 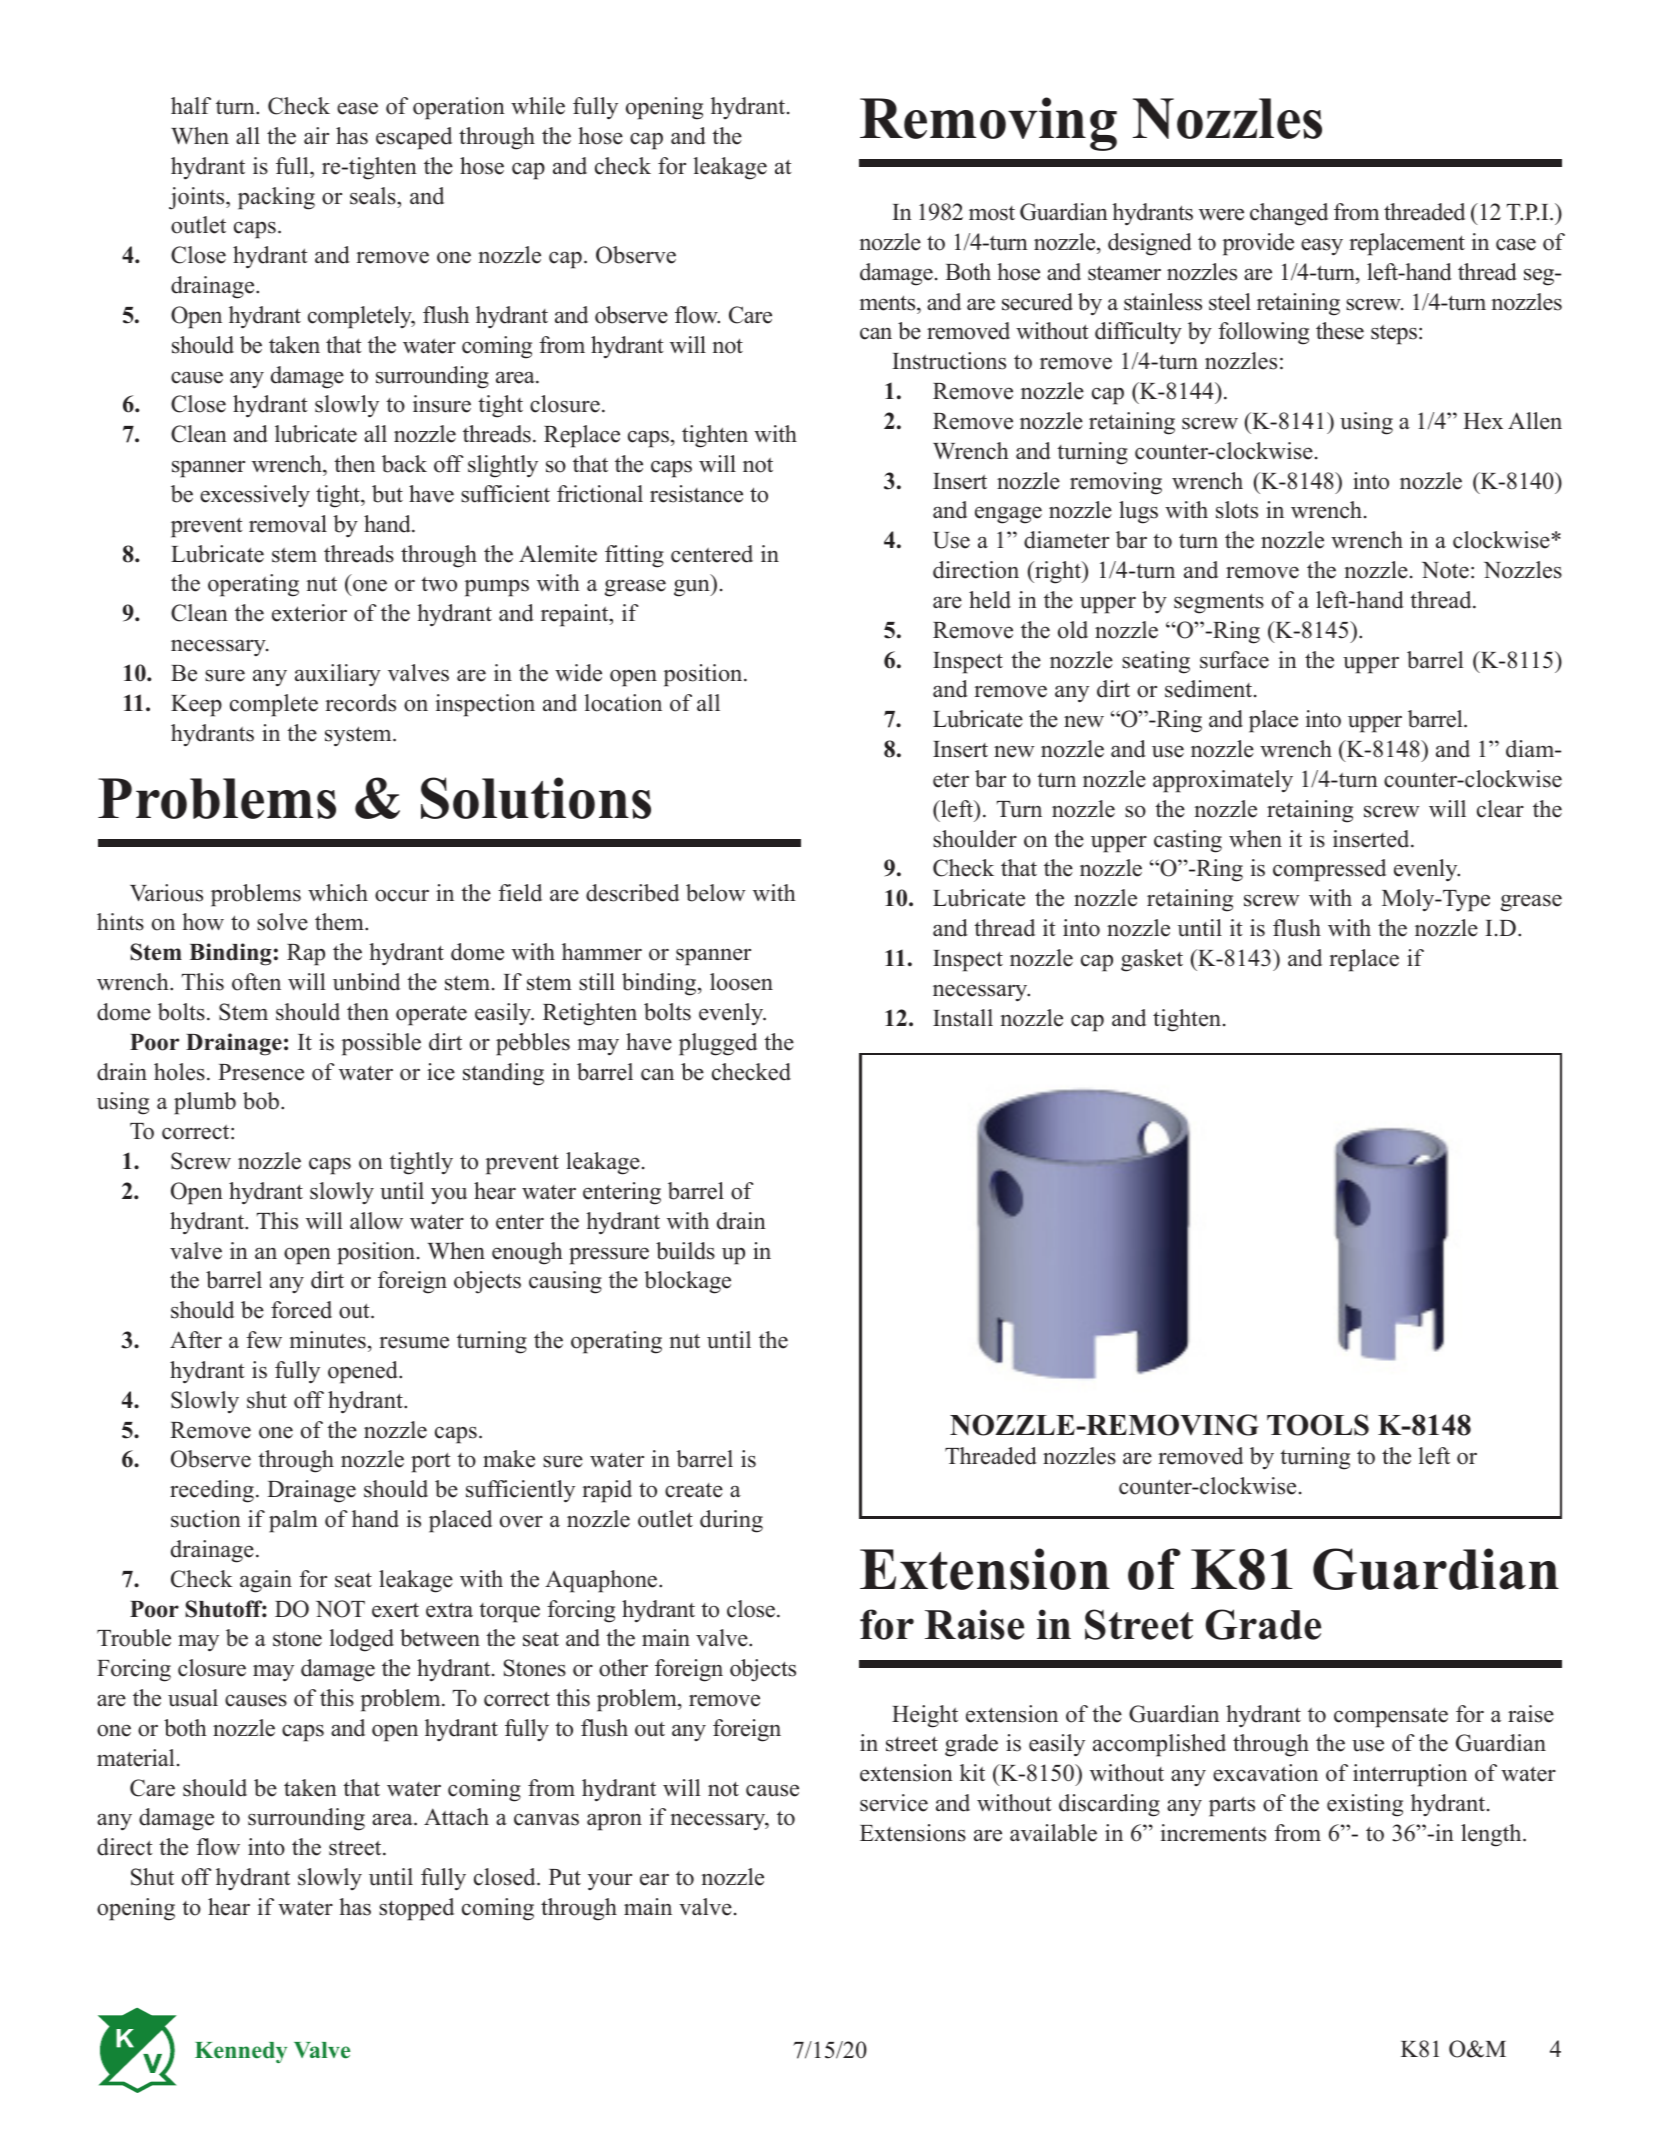 I want to click on again, so click(x=266, y=1581).
